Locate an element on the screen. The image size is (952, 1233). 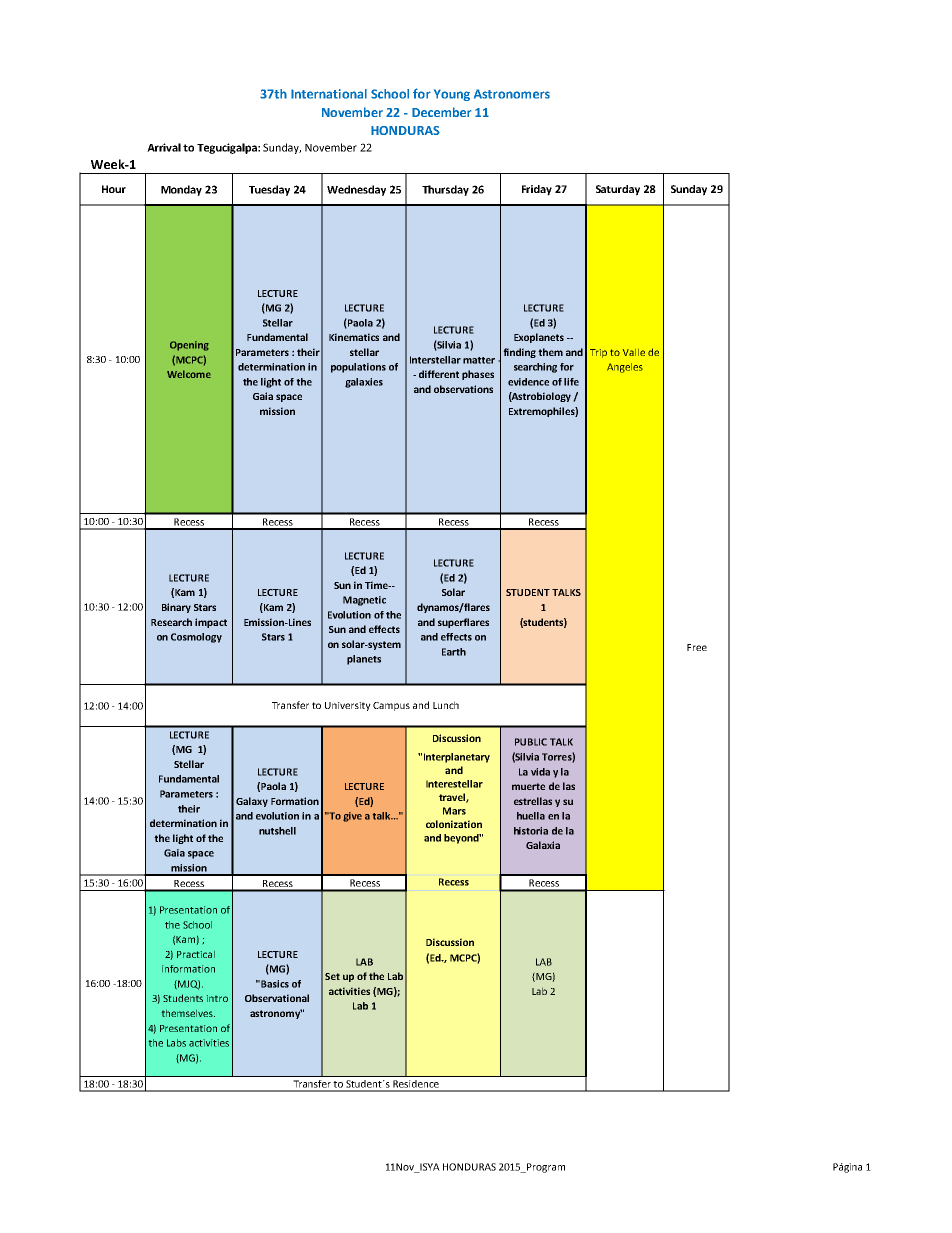
Labs is located at coordinates (176, 1043).
